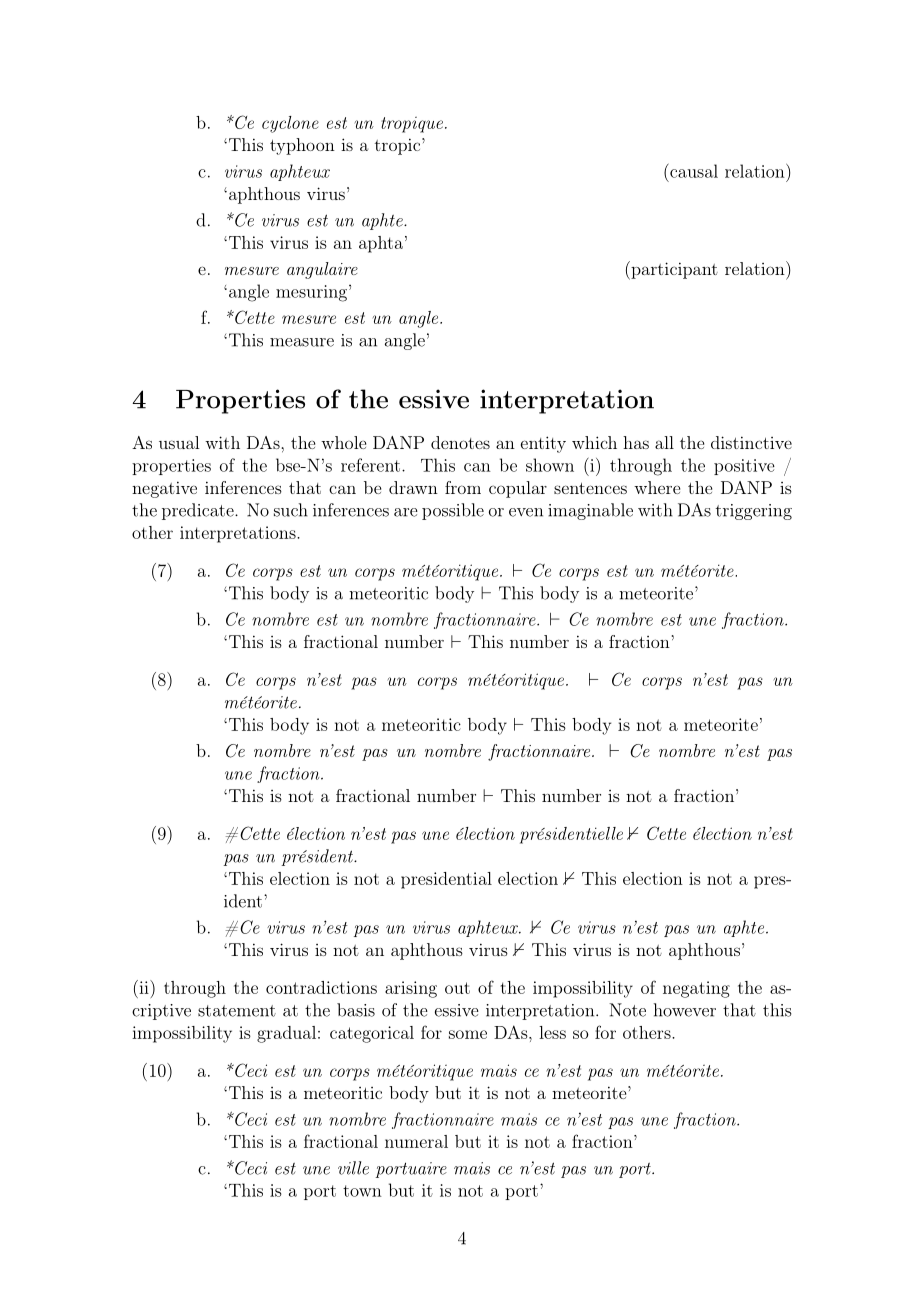  I want to click on predicate, so click(199, 511).
